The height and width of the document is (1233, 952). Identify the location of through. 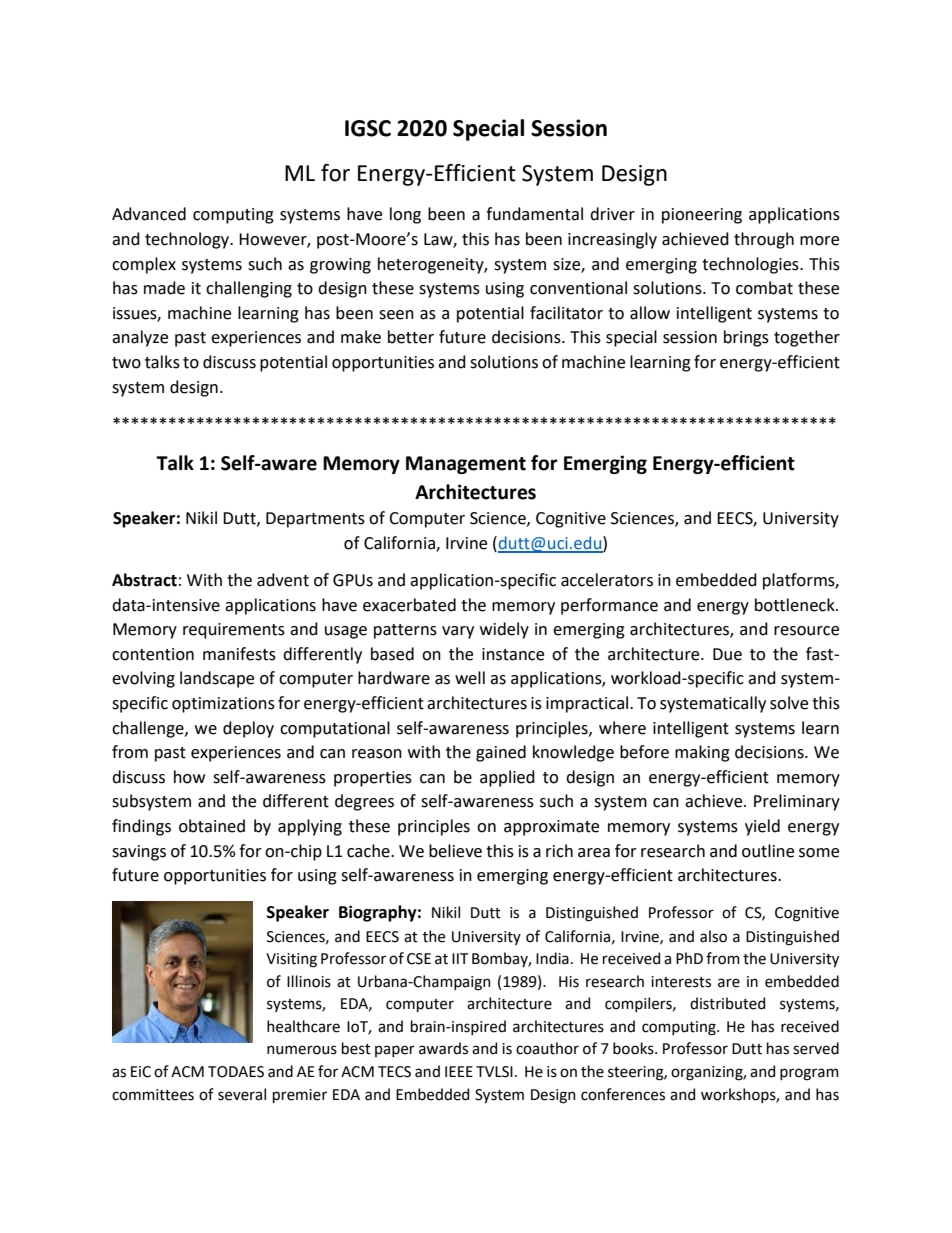
(764, 240).
